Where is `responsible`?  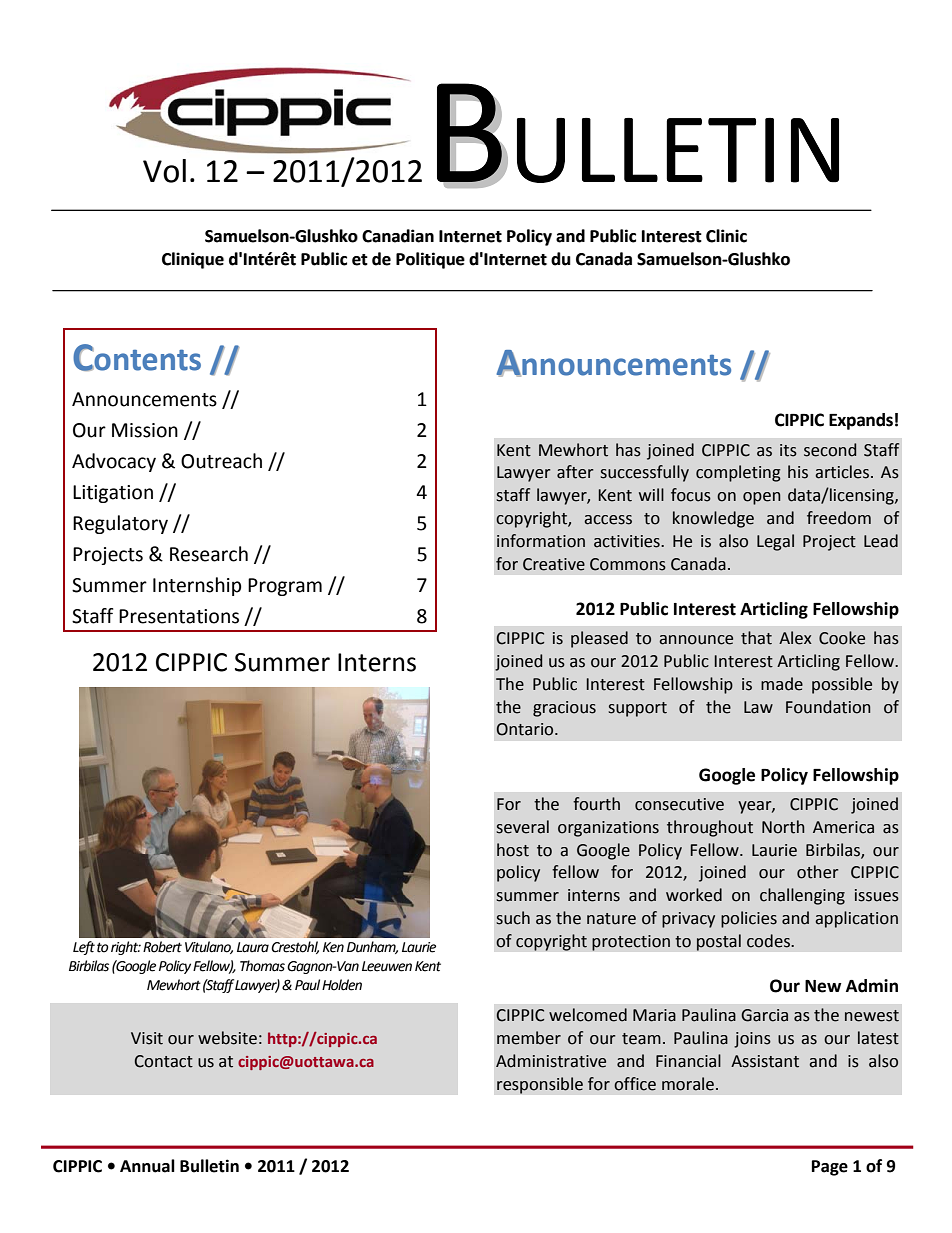 responsible is located at coordinates (540, 1085).
